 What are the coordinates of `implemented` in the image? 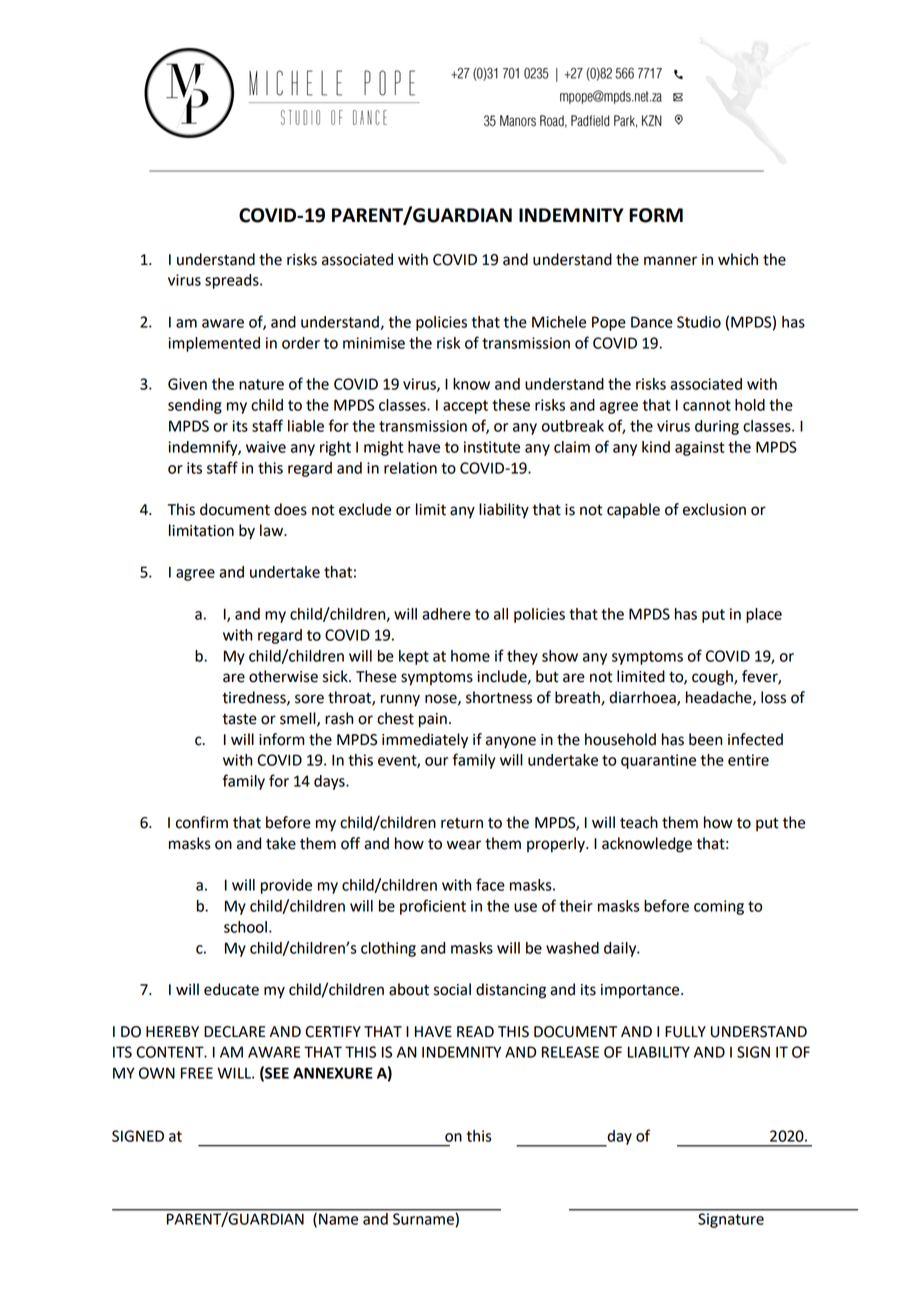 It's located at (214, 344).
